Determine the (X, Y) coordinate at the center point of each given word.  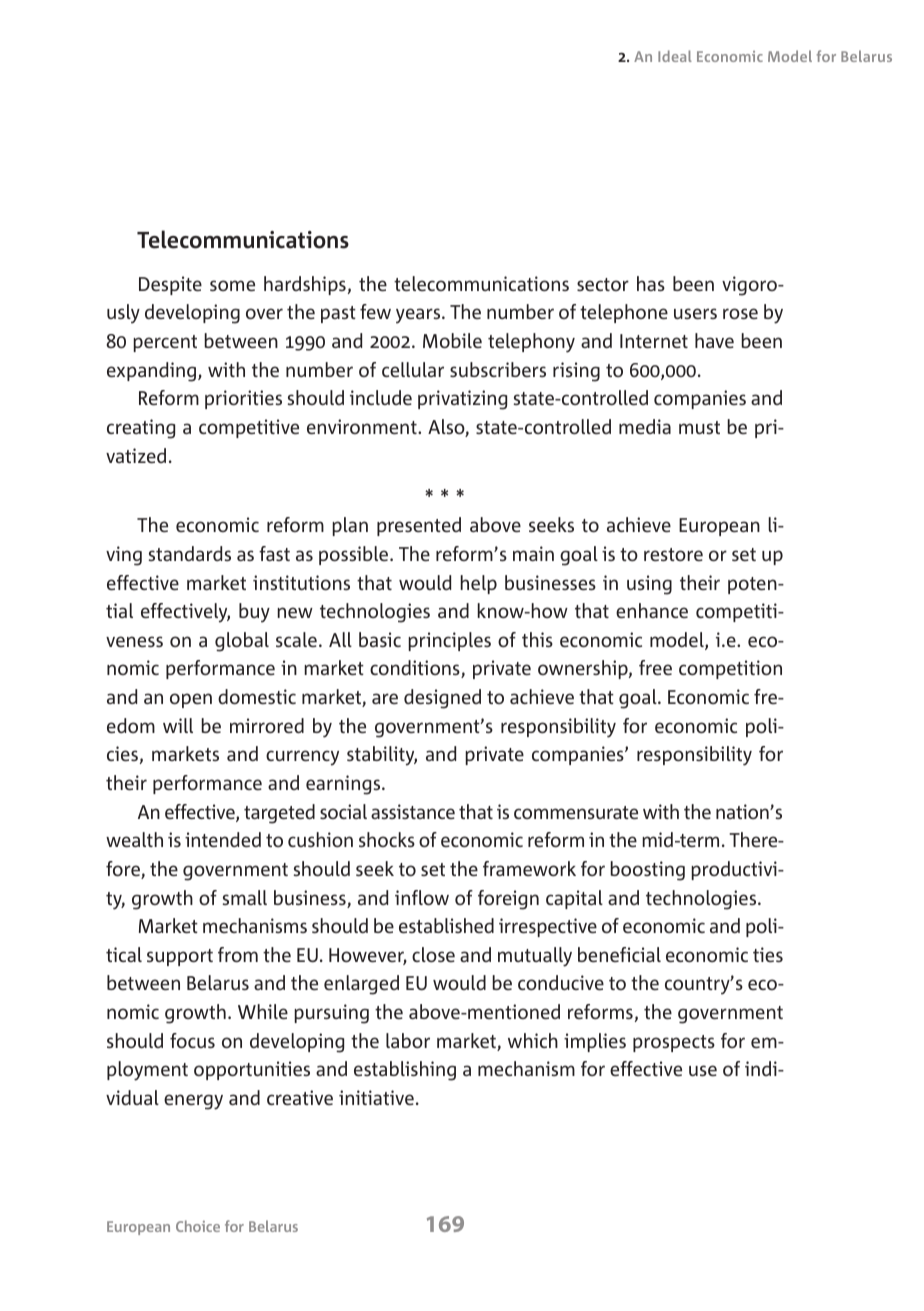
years (419, 316)
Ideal (675, 56)
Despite (170, 285)
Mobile (452, 340)
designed (442, 699)
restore (673, 554)
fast (274, 553)
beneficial (619, 954)
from (238, 954)
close (433, 954)
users (695, 313)
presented (419, 526)
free (655, 667)
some (232, 285)
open (191, 700)
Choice (198, 1226)
